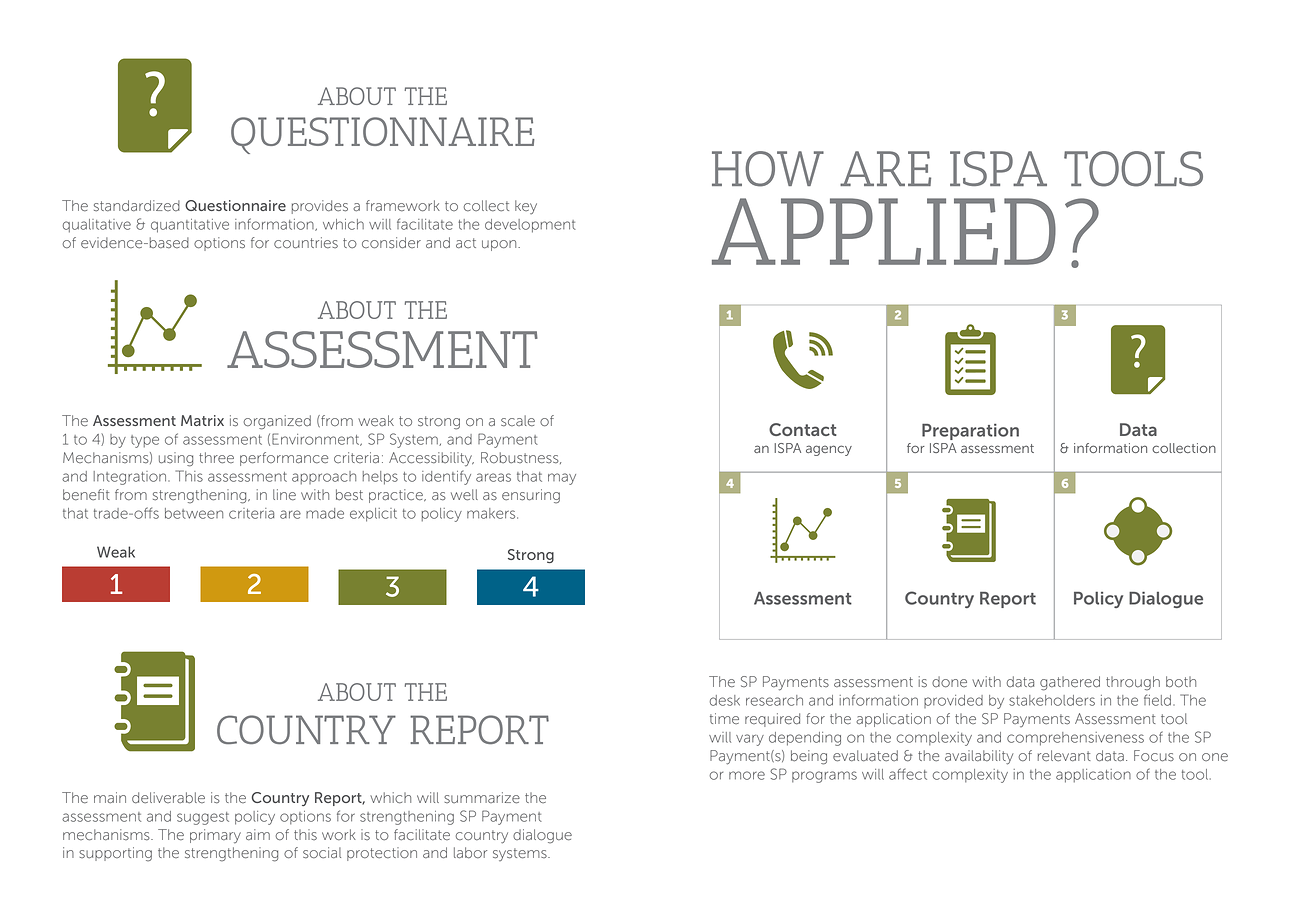 Image resolution: width=1294 pixels, height=924 pixels. Describe the element at coordinates (884, 231) in the screenshot. I see `APPLIED` at that location.
